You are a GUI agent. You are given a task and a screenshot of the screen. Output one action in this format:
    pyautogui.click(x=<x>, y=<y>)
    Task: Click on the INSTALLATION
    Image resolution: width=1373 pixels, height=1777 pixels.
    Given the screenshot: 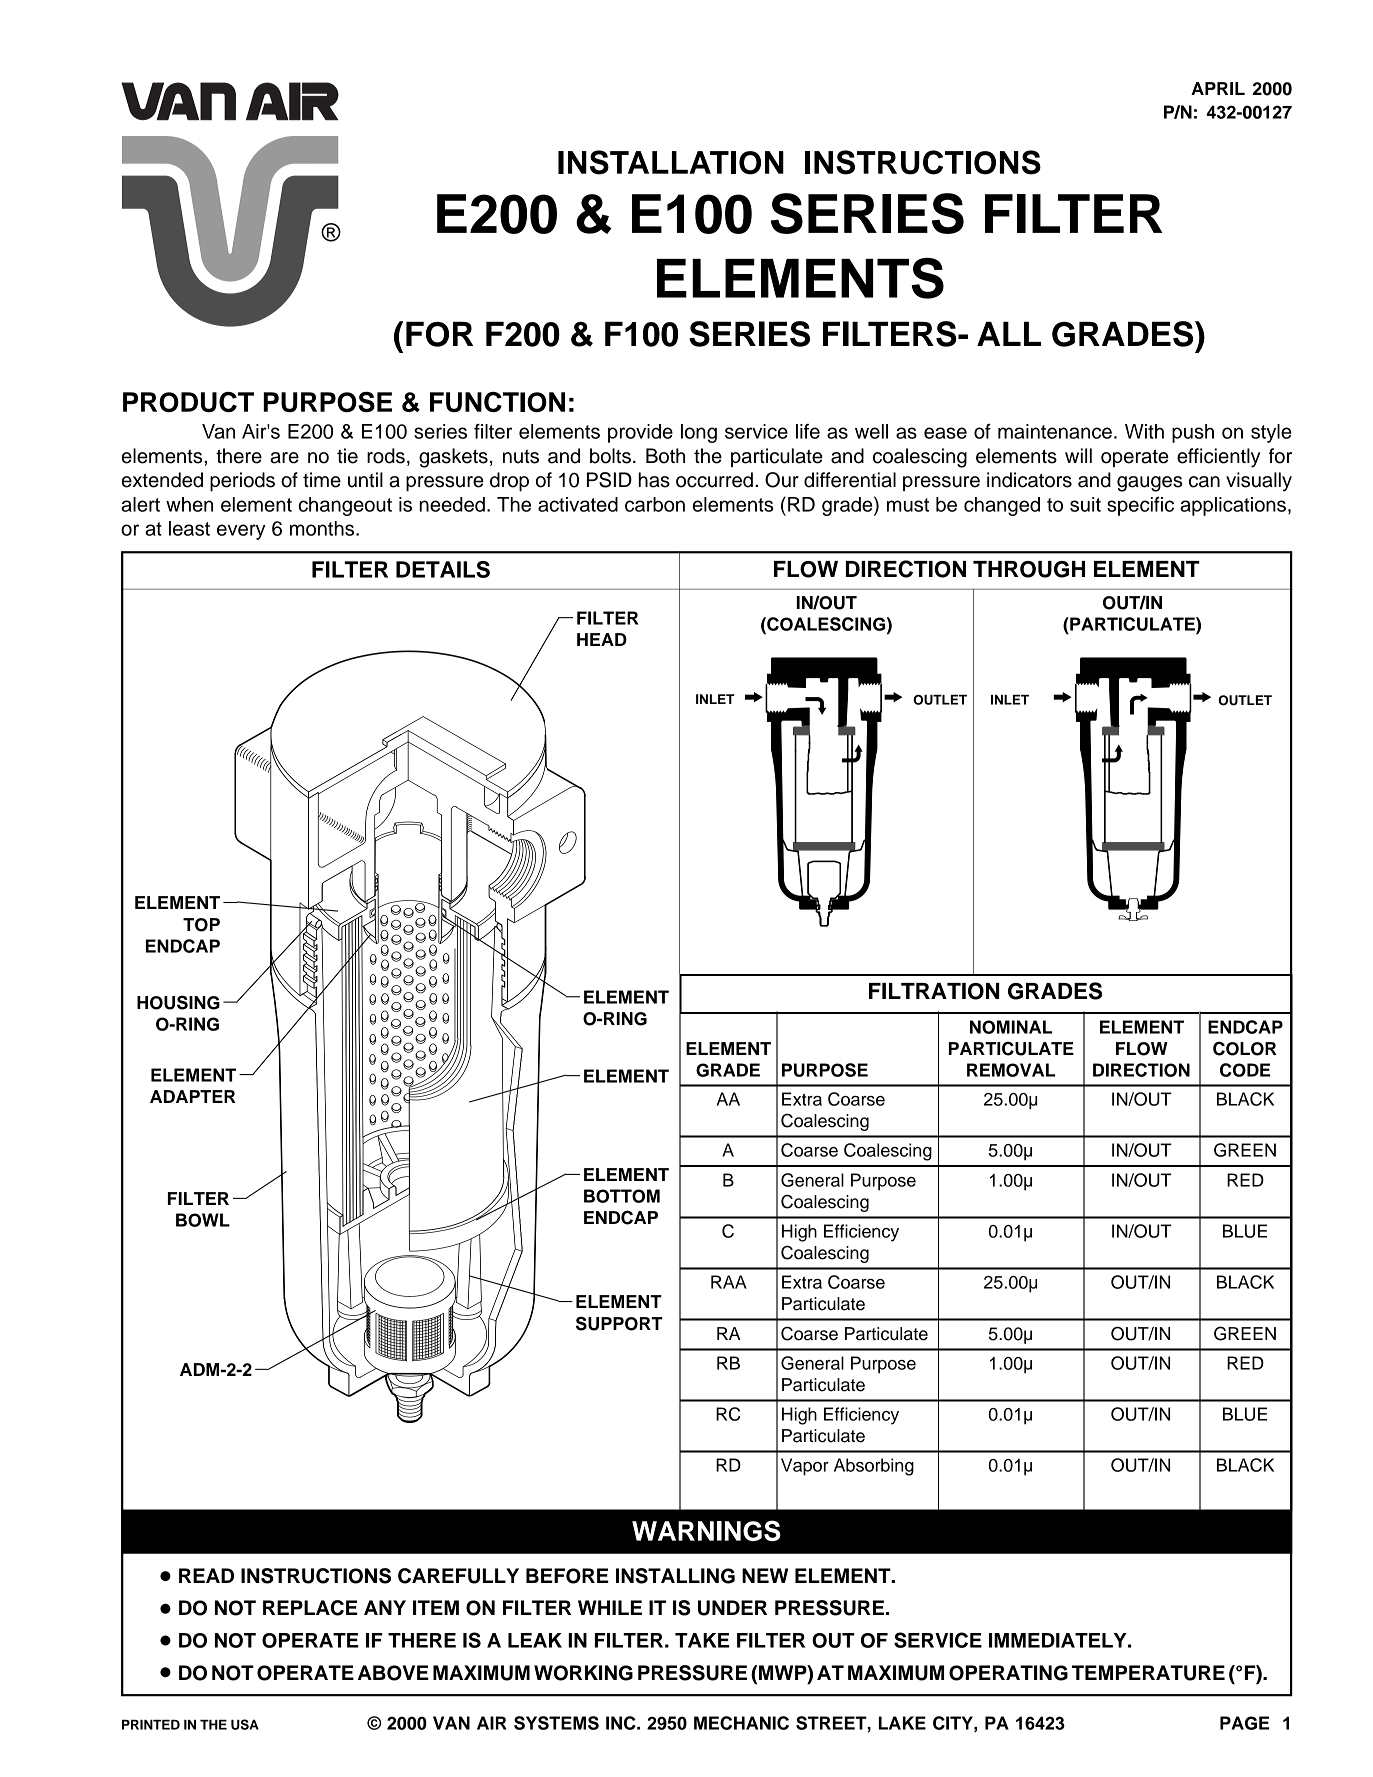 What is the action you would take?
    pyautogui.click(x=671, y=162)
